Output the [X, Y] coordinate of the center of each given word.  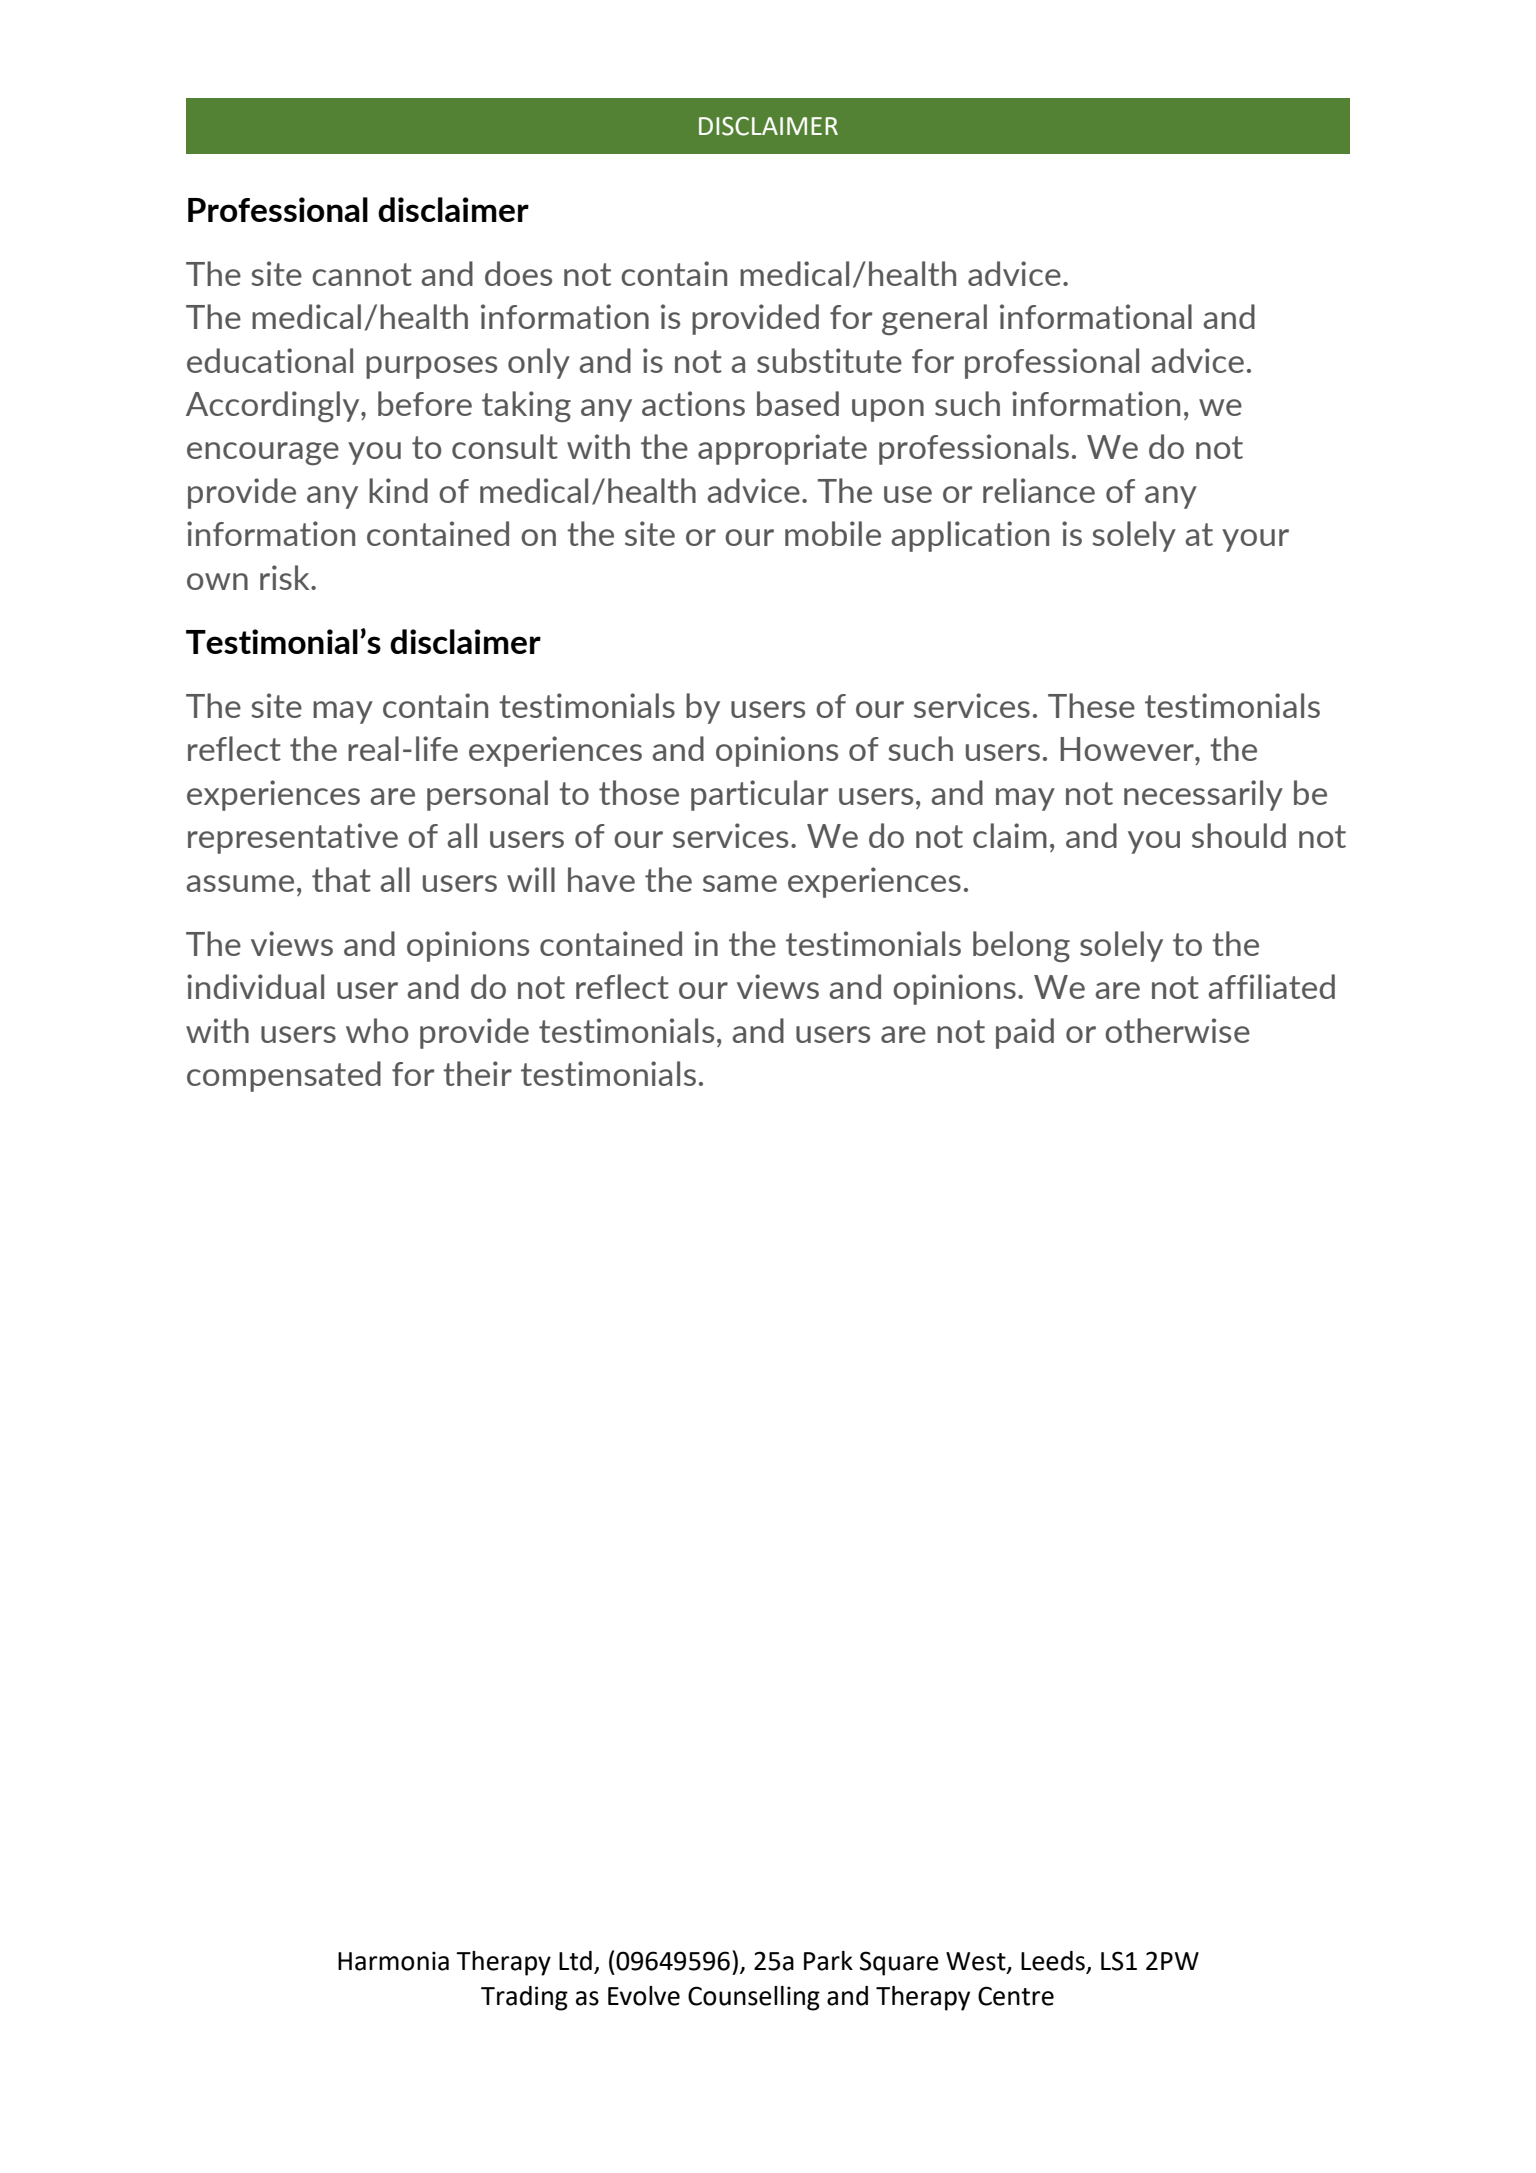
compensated [284, 1076]
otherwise [1177, 1030]
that [341, 879]
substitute [829, 360]
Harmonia [393, 1961]
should [1239, 835]
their [477, 1073]
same [740, 883]
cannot [362, 274]
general [934, 320]
